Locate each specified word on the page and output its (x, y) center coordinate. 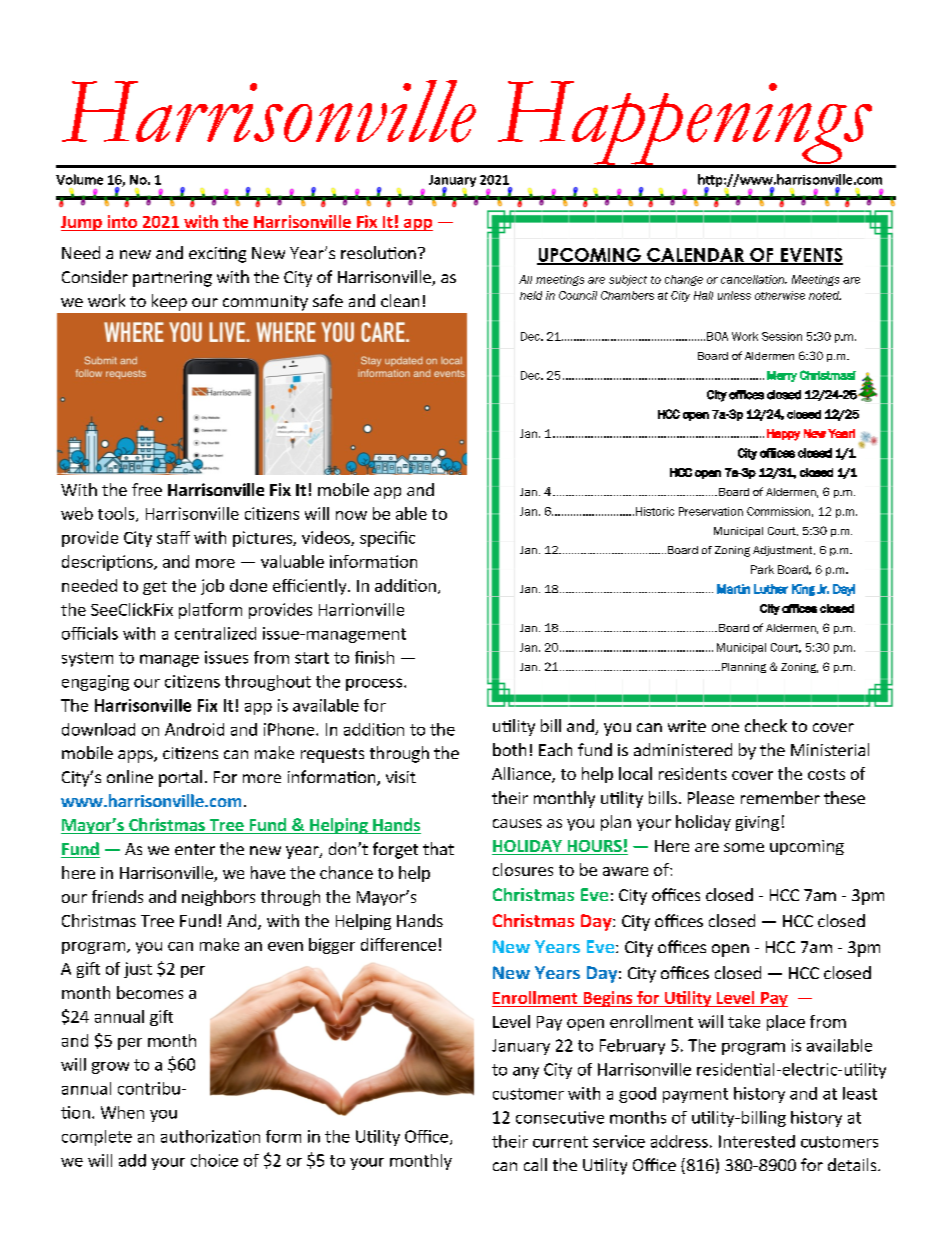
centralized (215, 633)
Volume (79, 179)
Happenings (685, 124)
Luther (771, 589)
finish (374, 657)
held (531, 295)
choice (214, 1160)
